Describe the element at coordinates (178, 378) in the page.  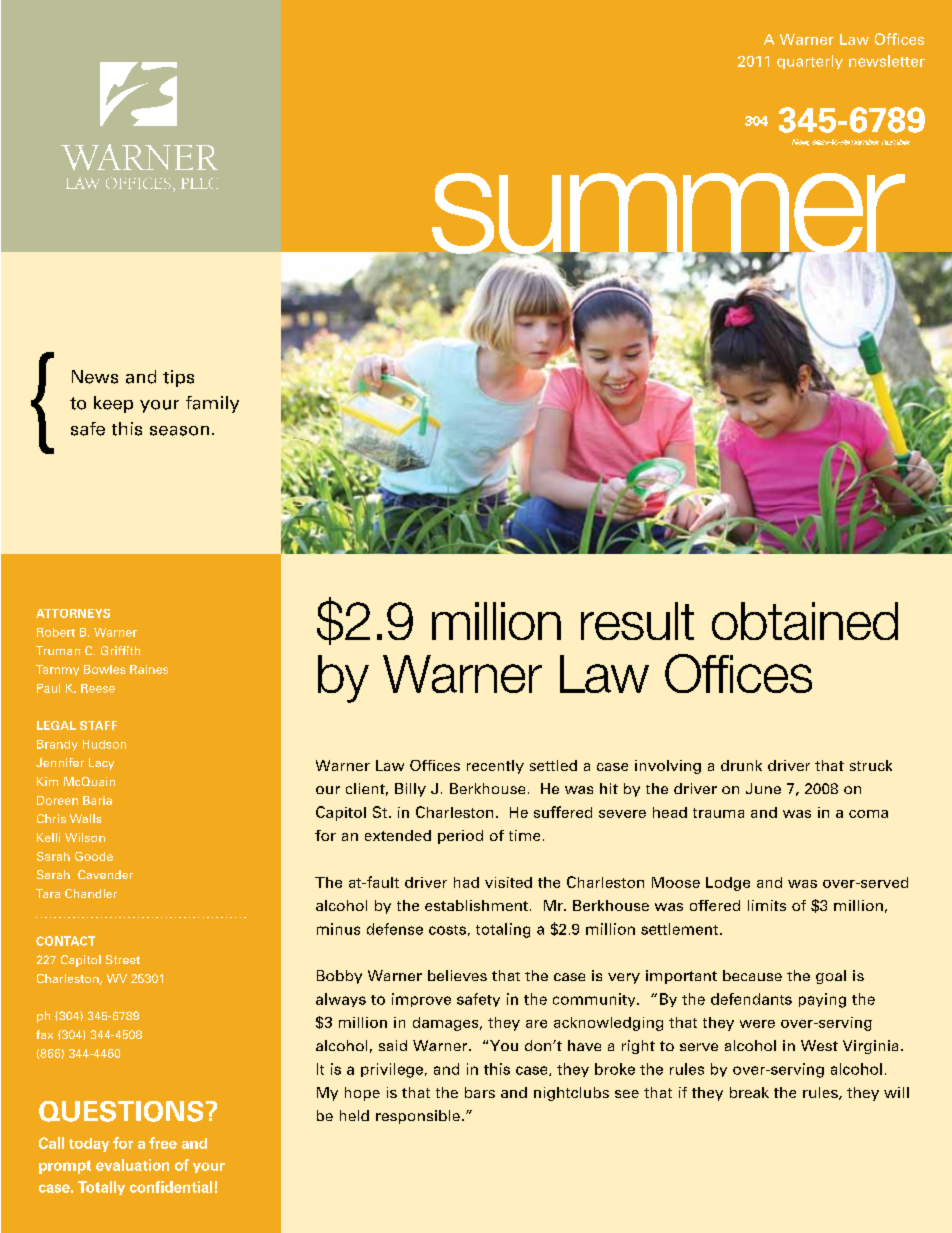
I see `tips` at that location.
